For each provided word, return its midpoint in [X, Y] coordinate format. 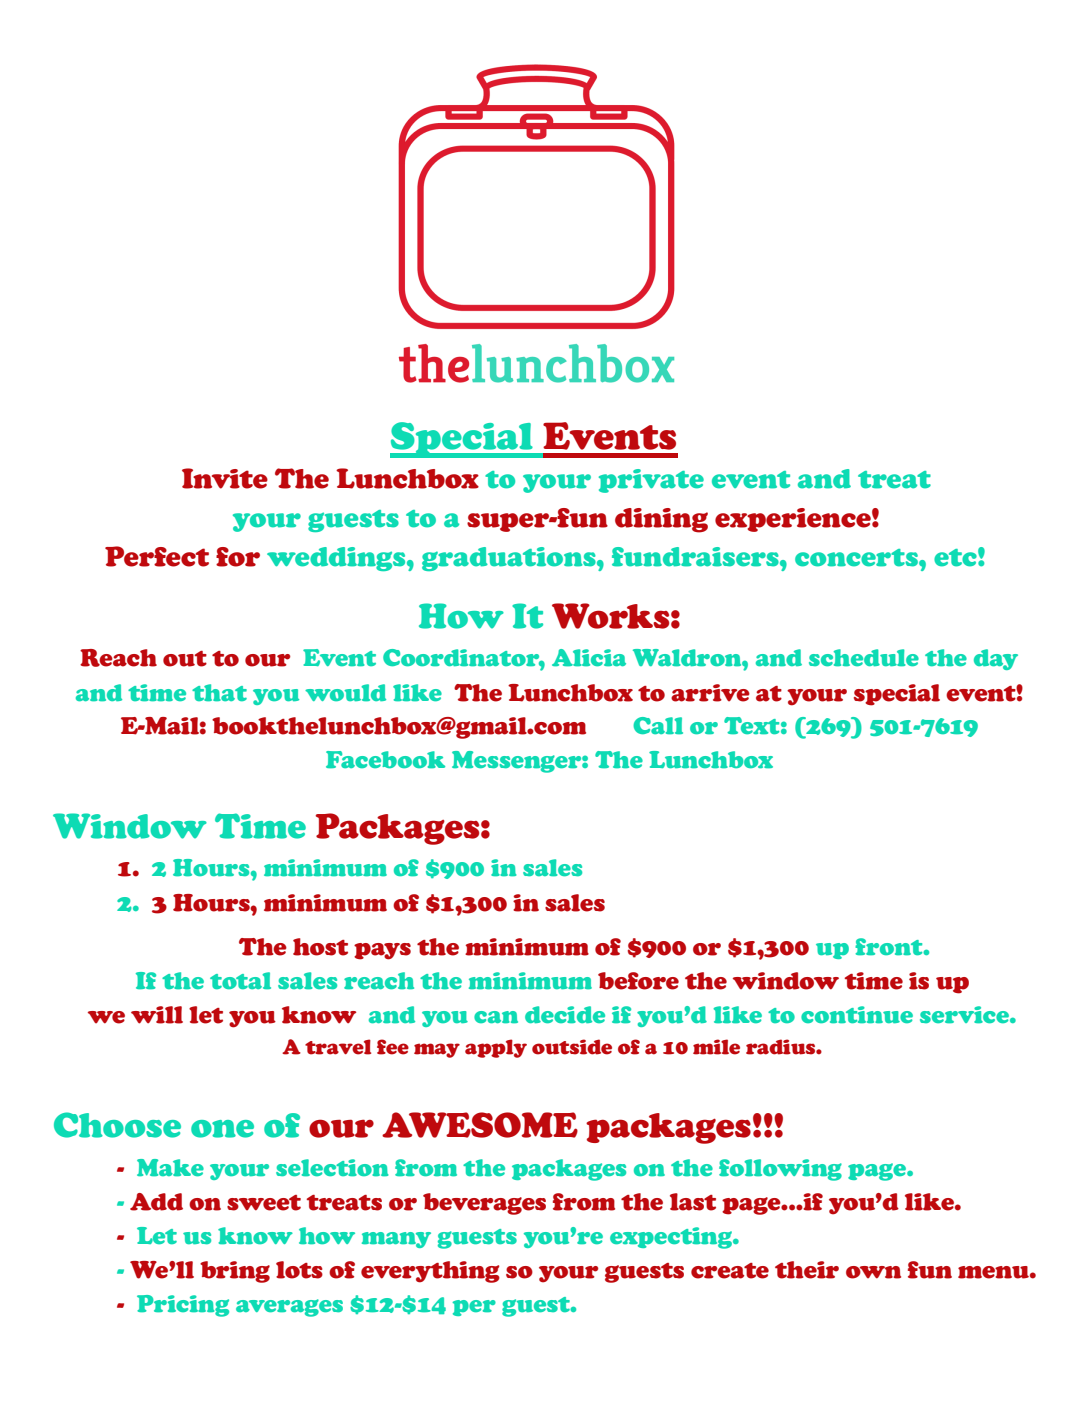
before [638, 981]
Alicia [589, 658]
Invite [225, 478]
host [320, 947]
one [222, 1129]
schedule [864, 658]
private [651, 481]
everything [430, 1272]
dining [661, 520]
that [219, 693]
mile [716, 1047]
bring [235, 1272]
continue [857, 1015]
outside [572, 1047]
